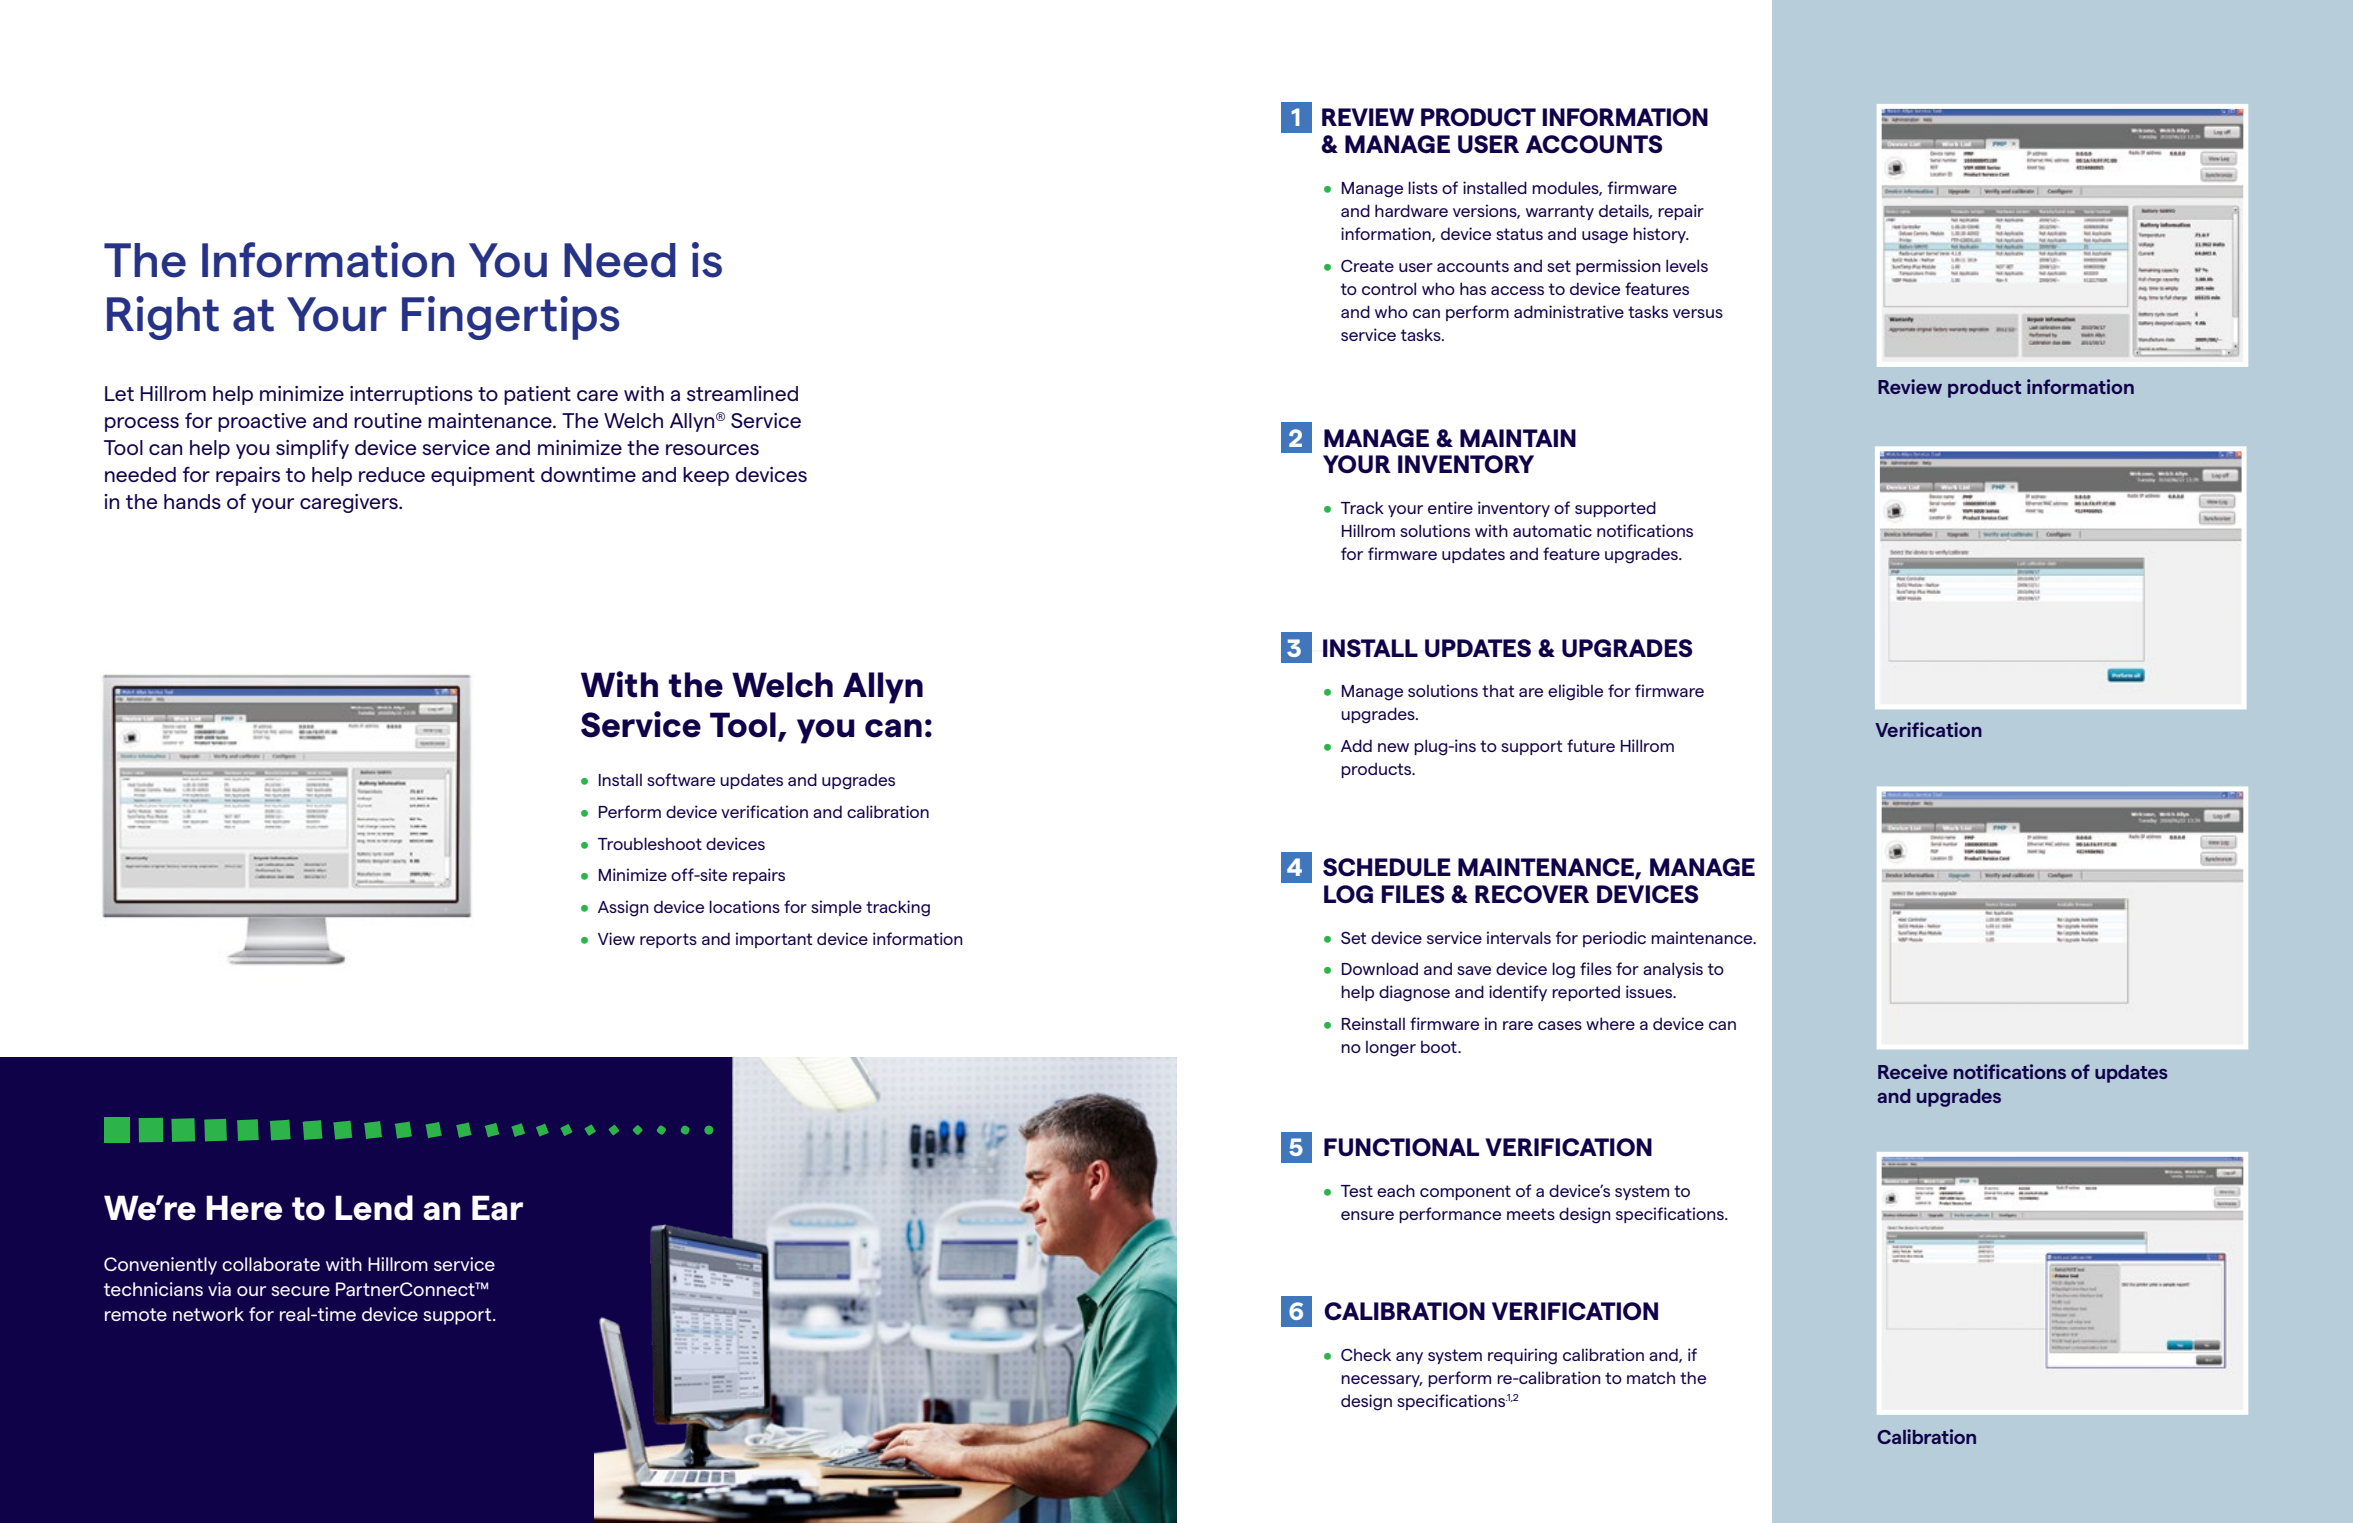 This document has width=2353, height=1523. What do you see at coordinates (208, 1314) in the document?
I see `network` at bounding box center [208, 1314].
